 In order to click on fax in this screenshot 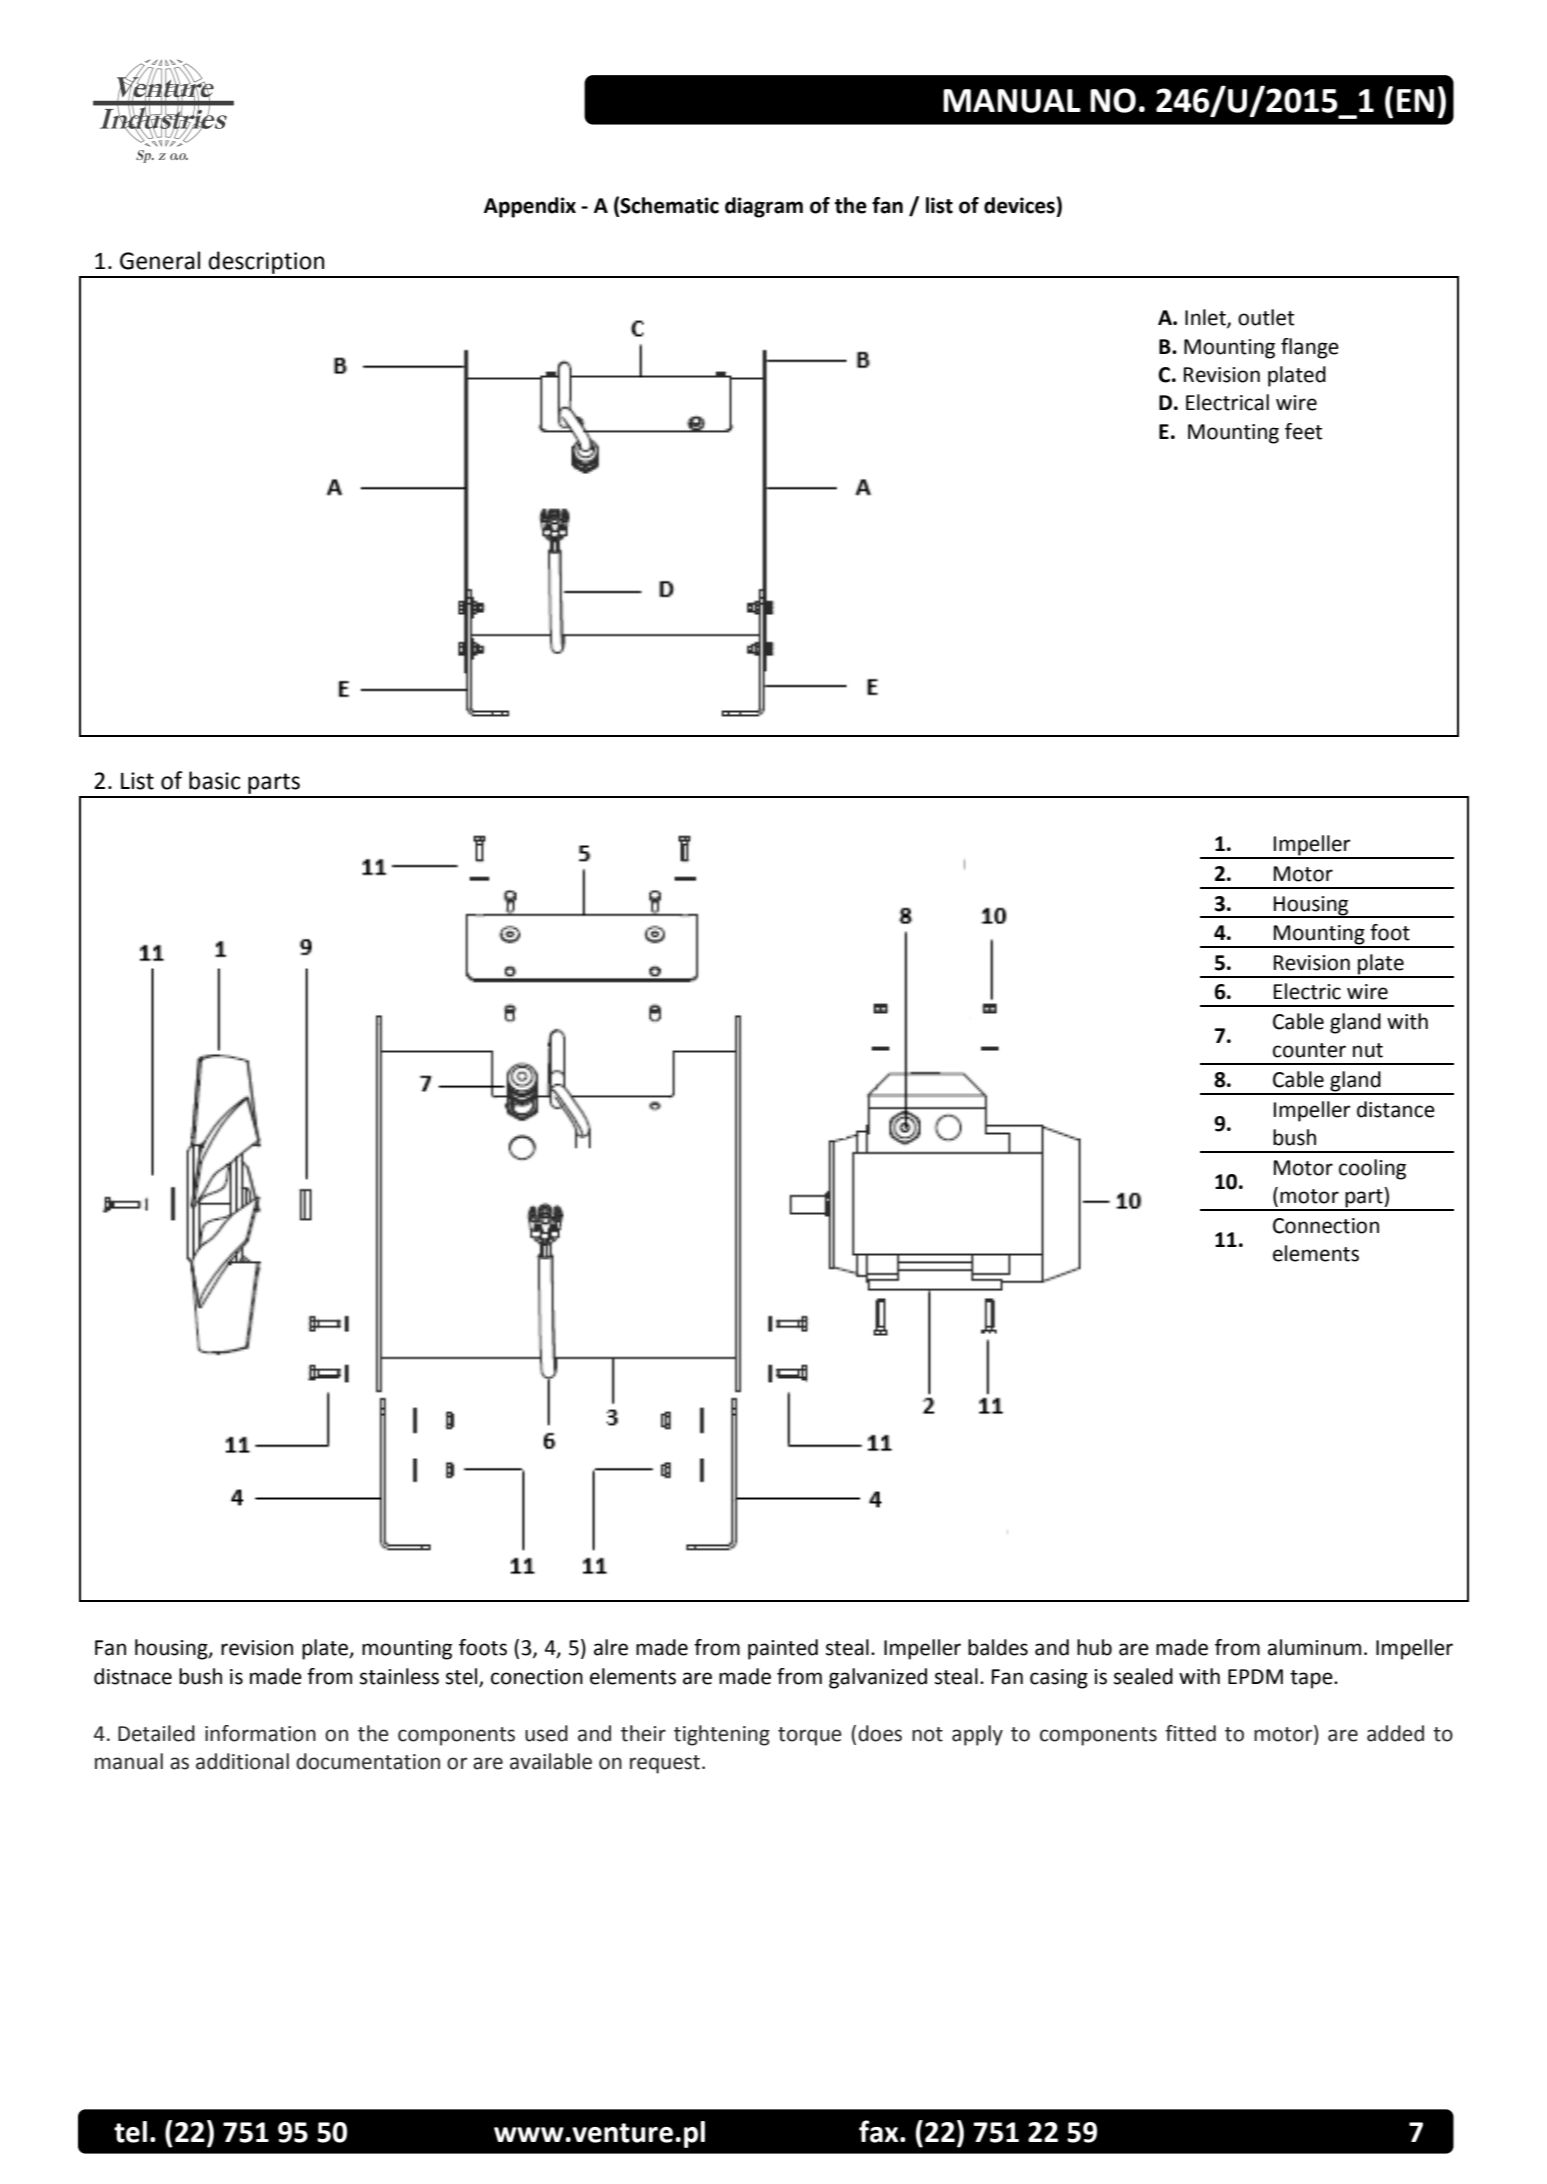, I will do `click(880, 2131)`.
